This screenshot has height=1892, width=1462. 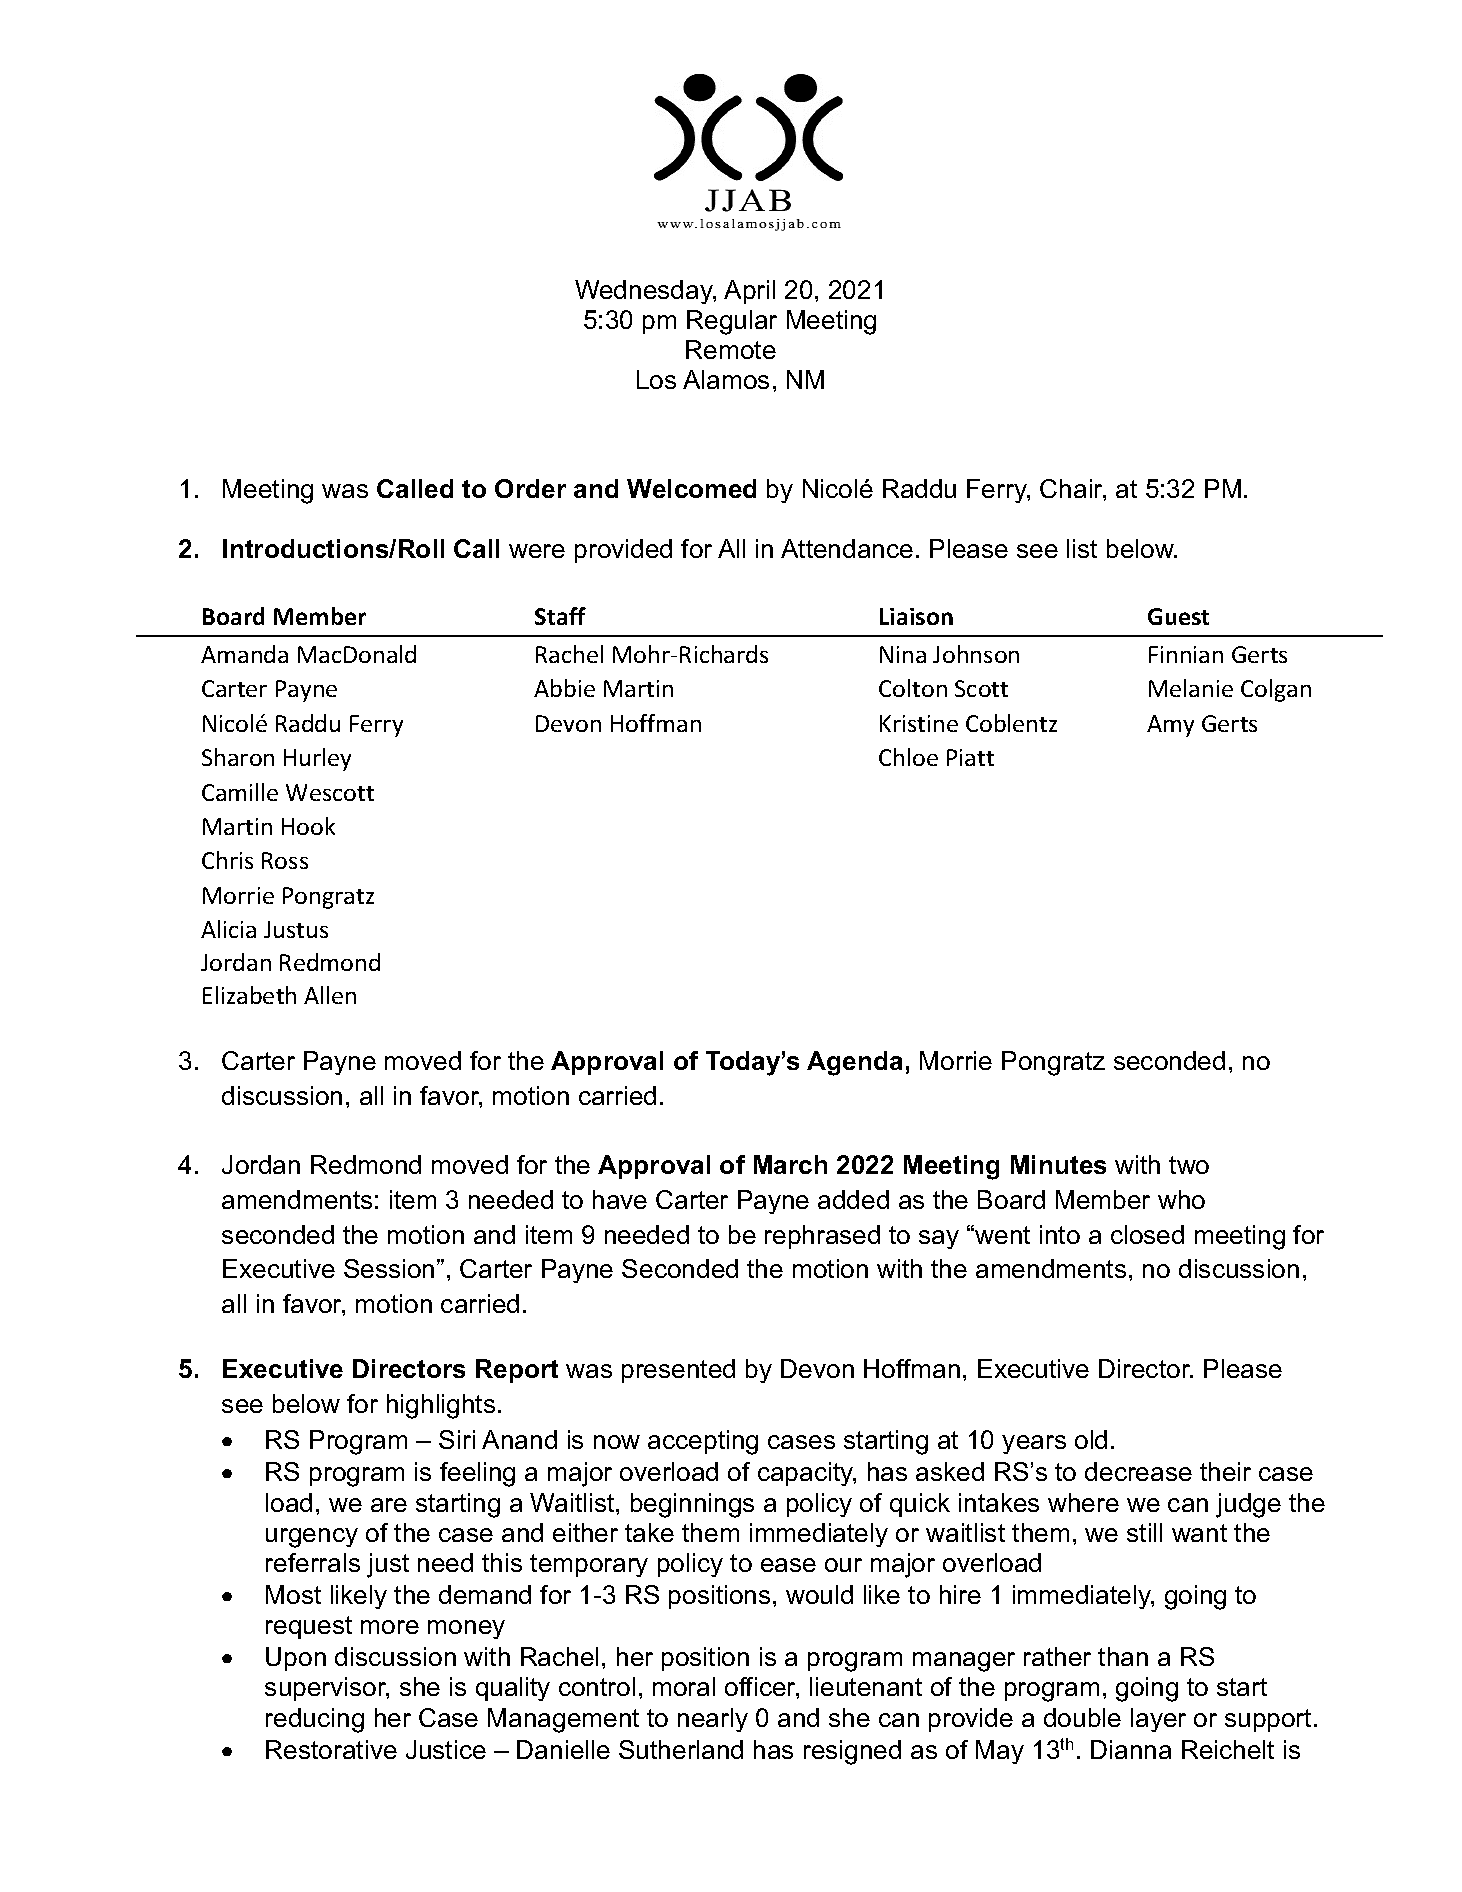 What do you see at coordinates (732, 322) in the screenshot?
I see `Regular` at bounding box center [732, 322].
